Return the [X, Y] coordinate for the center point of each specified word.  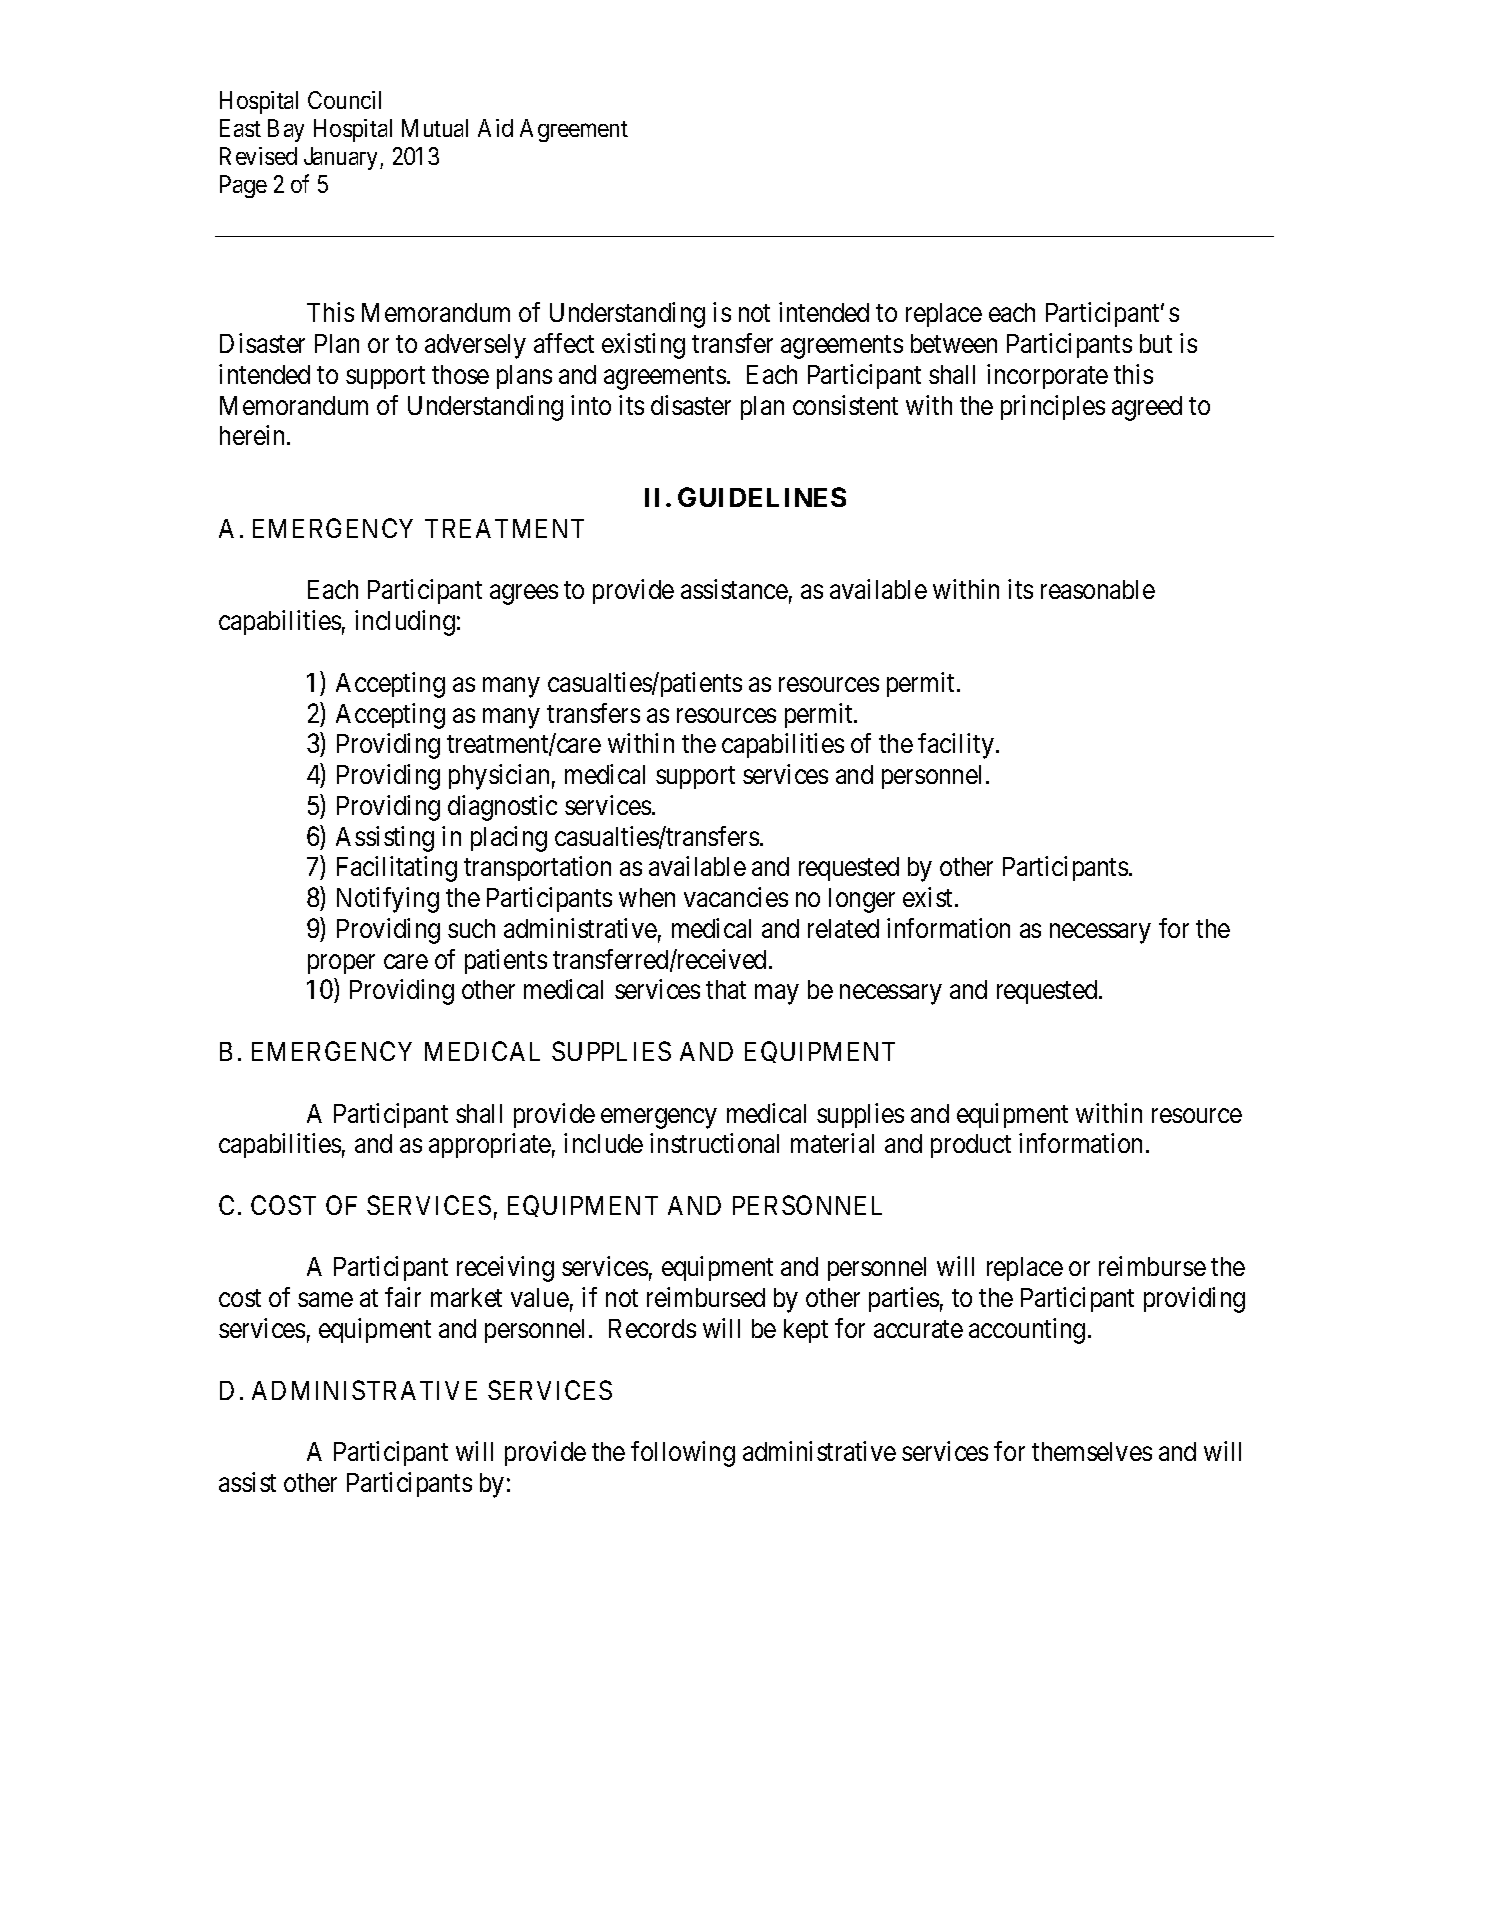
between [954, 343]
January [342, 158]
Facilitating [397, 869]
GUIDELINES [762, 497]
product [971, 1146]
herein [254, 435]
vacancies [736, 897]
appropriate [490, 1145]
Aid [495, 128]
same [325, 1300]
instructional [714, 1143]
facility [956, 746]
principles [1053, 407]
